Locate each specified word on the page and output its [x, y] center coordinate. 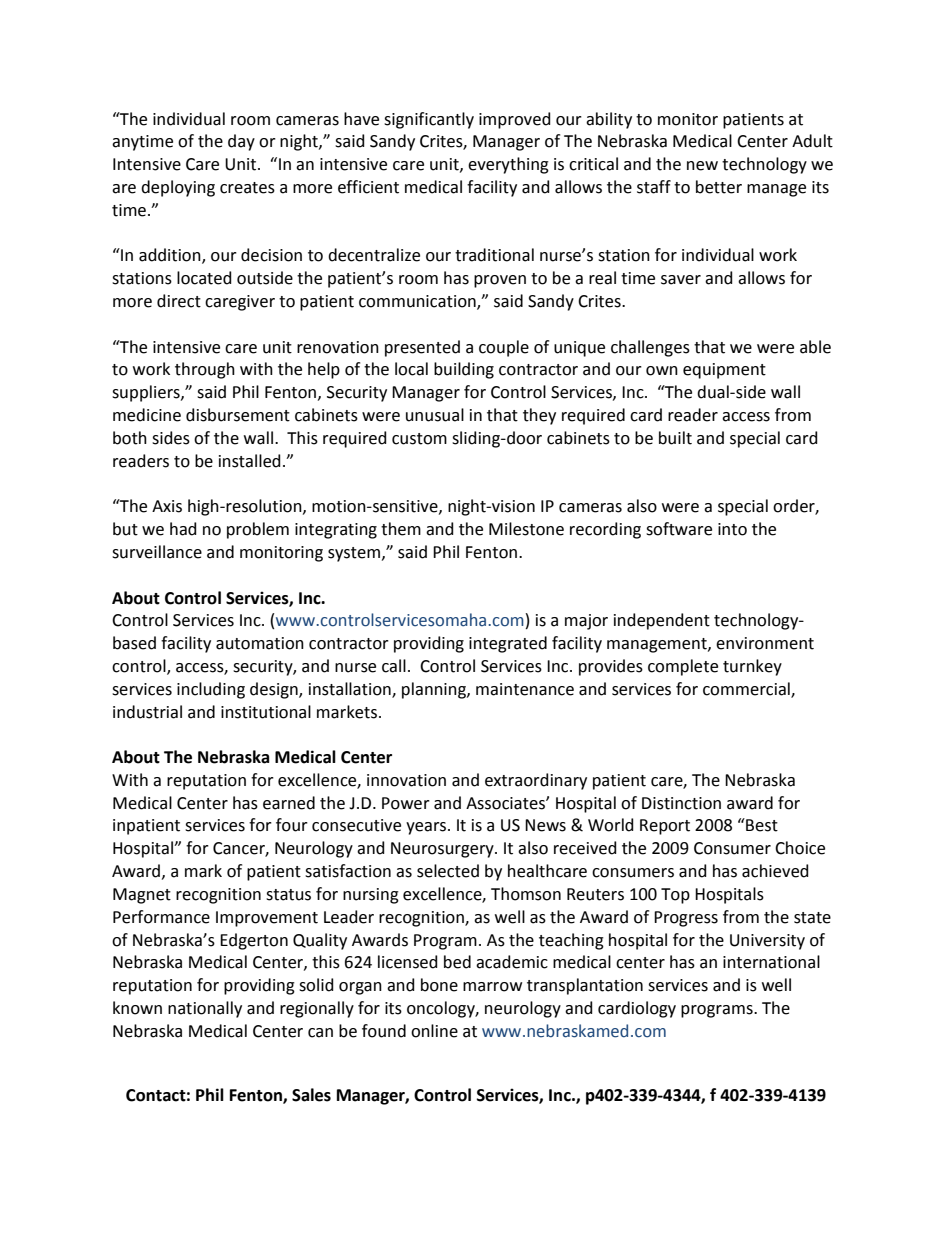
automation [260, 643]
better [719, 187]
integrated [508, 644]
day [241, 142]
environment [765, 643]
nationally [205, 1009]
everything [508, 165]
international [771, 962]
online [434, 1031]
